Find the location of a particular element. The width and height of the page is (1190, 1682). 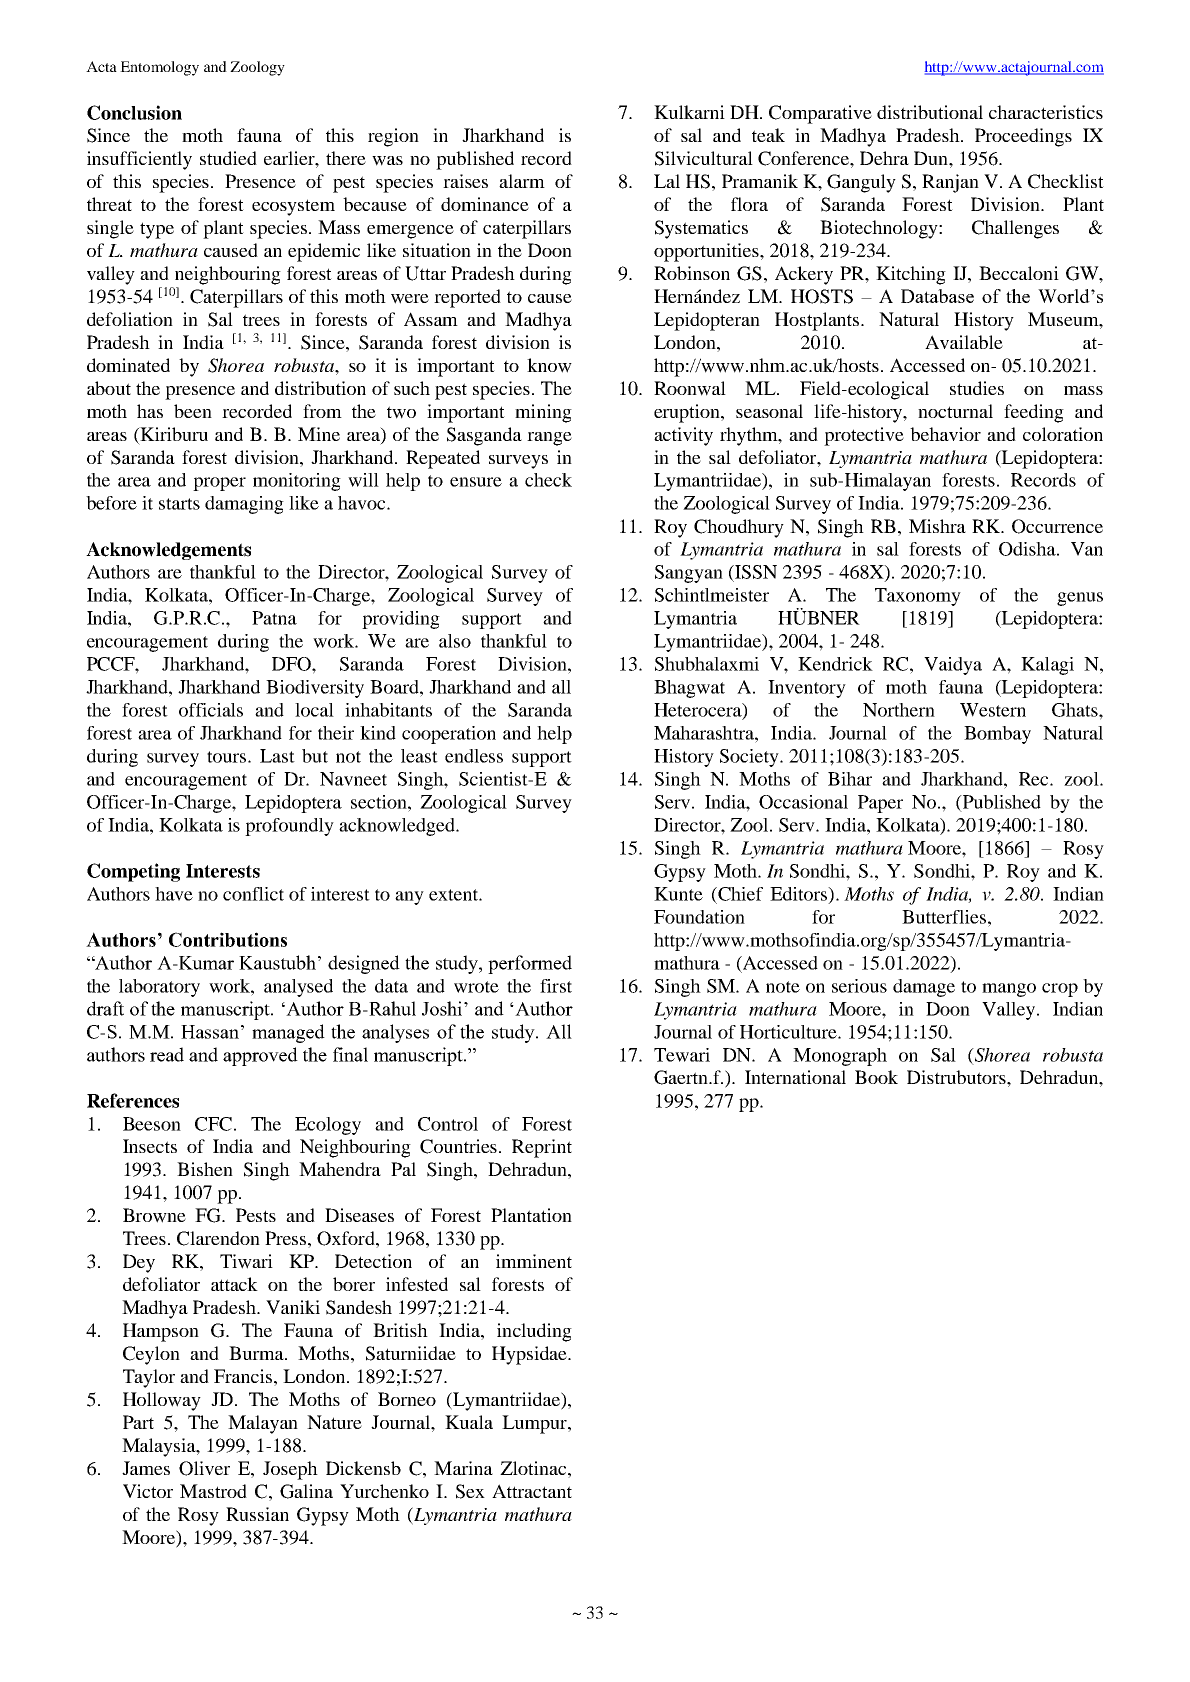

Oliver is located at coordinates (204, 1468).
